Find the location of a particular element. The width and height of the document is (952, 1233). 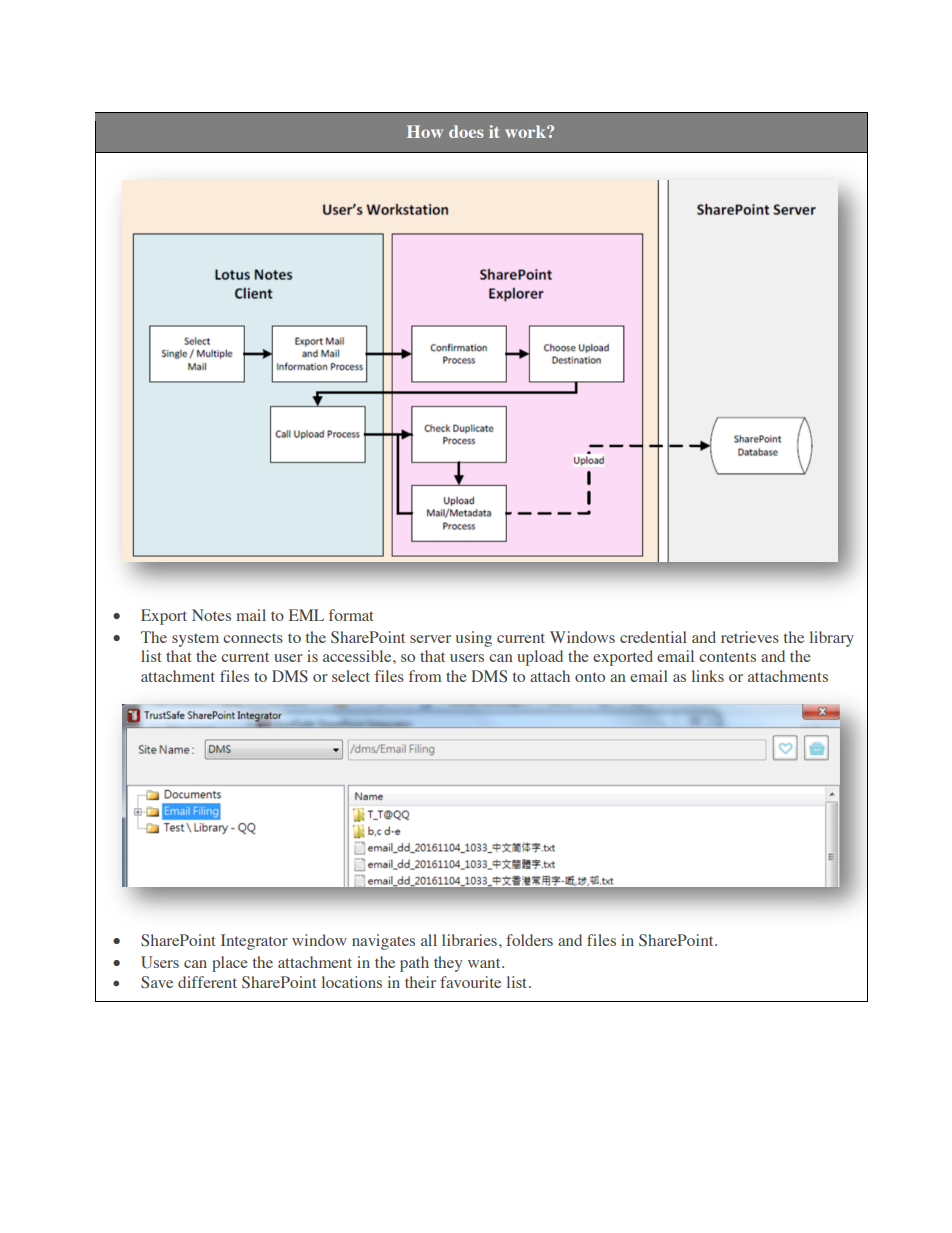

retrieves is located at coordinates (750, 637).
